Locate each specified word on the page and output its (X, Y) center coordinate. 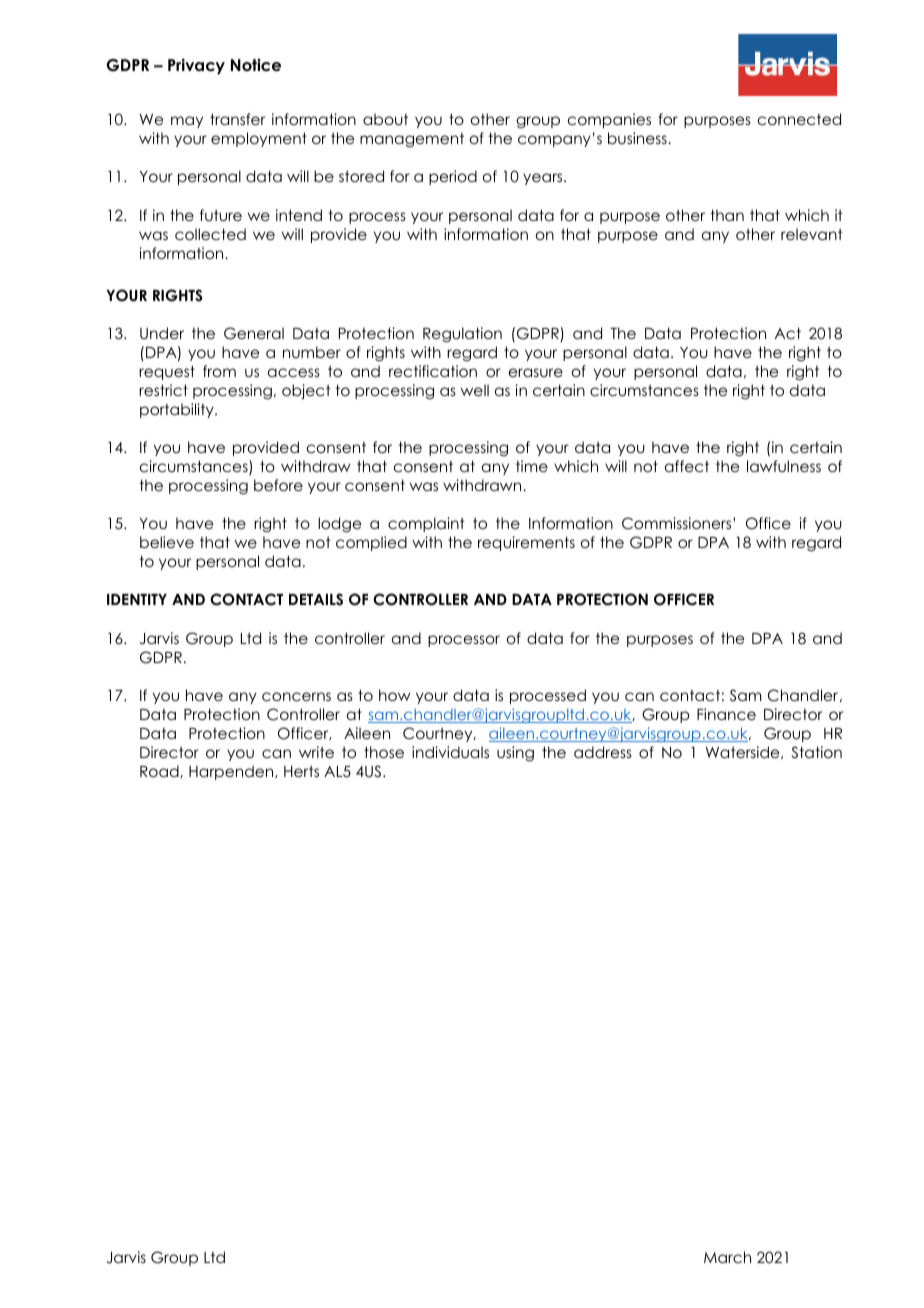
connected (799, 119)
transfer (237, 119)
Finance (726, 714)
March (727, 1257)
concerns (296, 696)
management (412, 140)
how (395, 695)
